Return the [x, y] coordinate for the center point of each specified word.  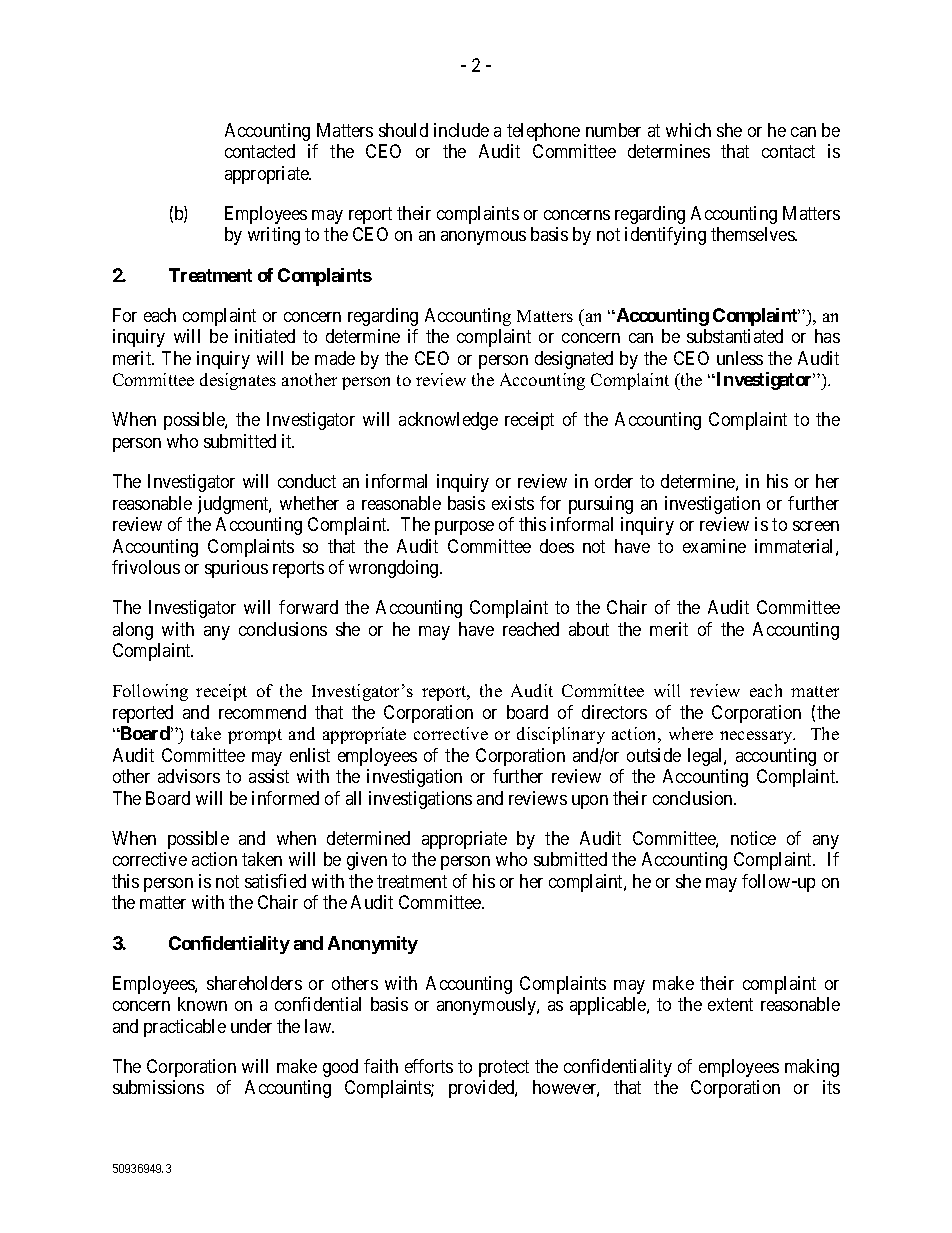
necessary [757, 737]
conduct [307, 481]
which [688, 130]
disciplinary [561, 735]
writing [274, 236]
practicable [185, 1028]
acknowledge [448, 421]
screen [816, 526]
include [461, 130]
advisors [189, 776]
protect [504, 1068]
